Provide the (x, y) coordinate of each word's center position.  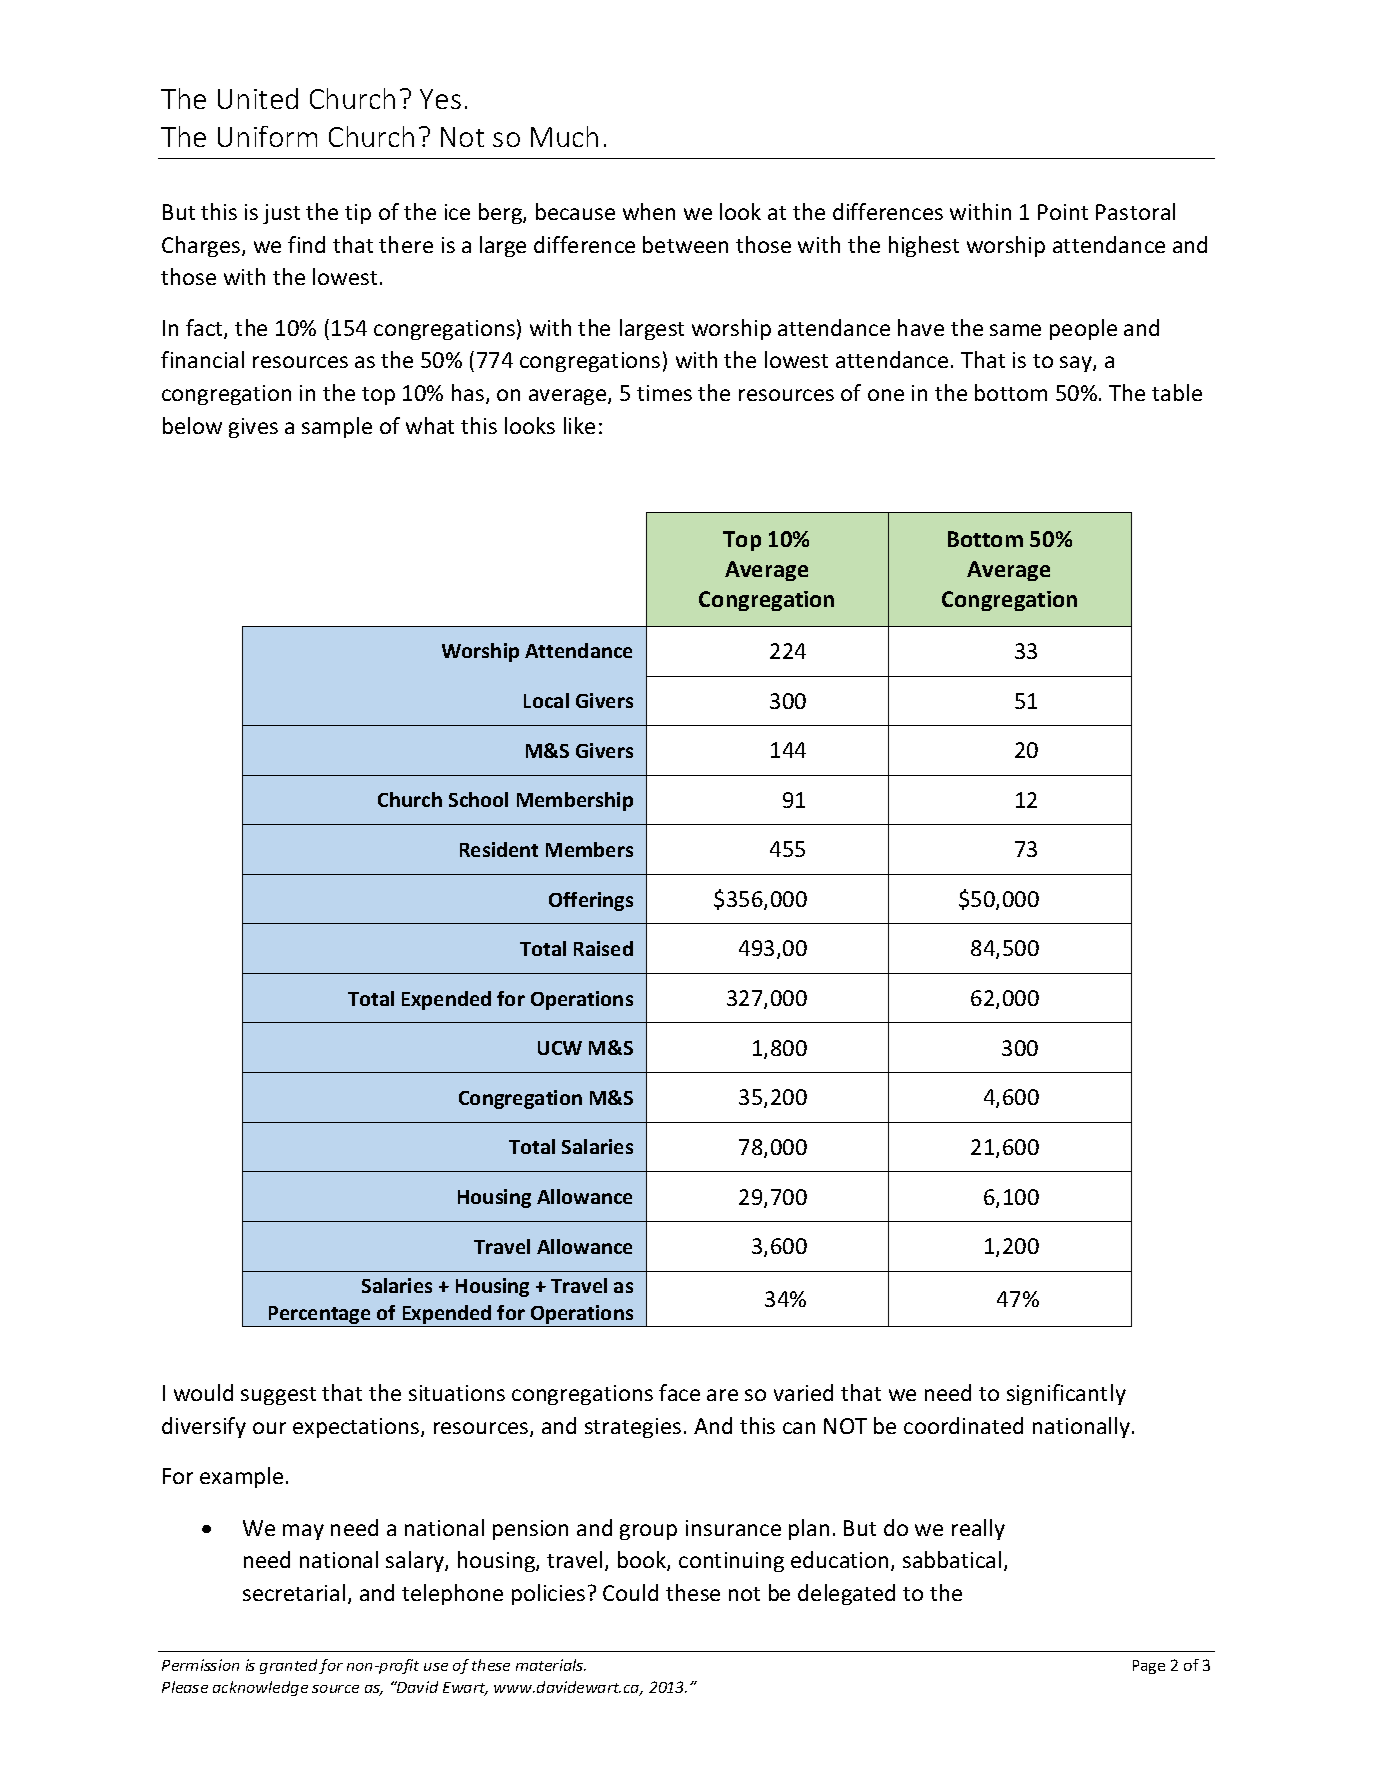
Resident (499, 849)
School (478, 799)
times (664, 393)
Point (1063, 212)
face (679, 1392)
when (649, 211)
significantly (1066, 1394)
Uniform (267, 136)
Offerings (591, 901)
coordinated (963, 1425)
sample (337, 427)
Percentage (320, 1316)
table (1177, 392)
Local (546, 700)
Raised (603, 948)
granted (288, 1666)
